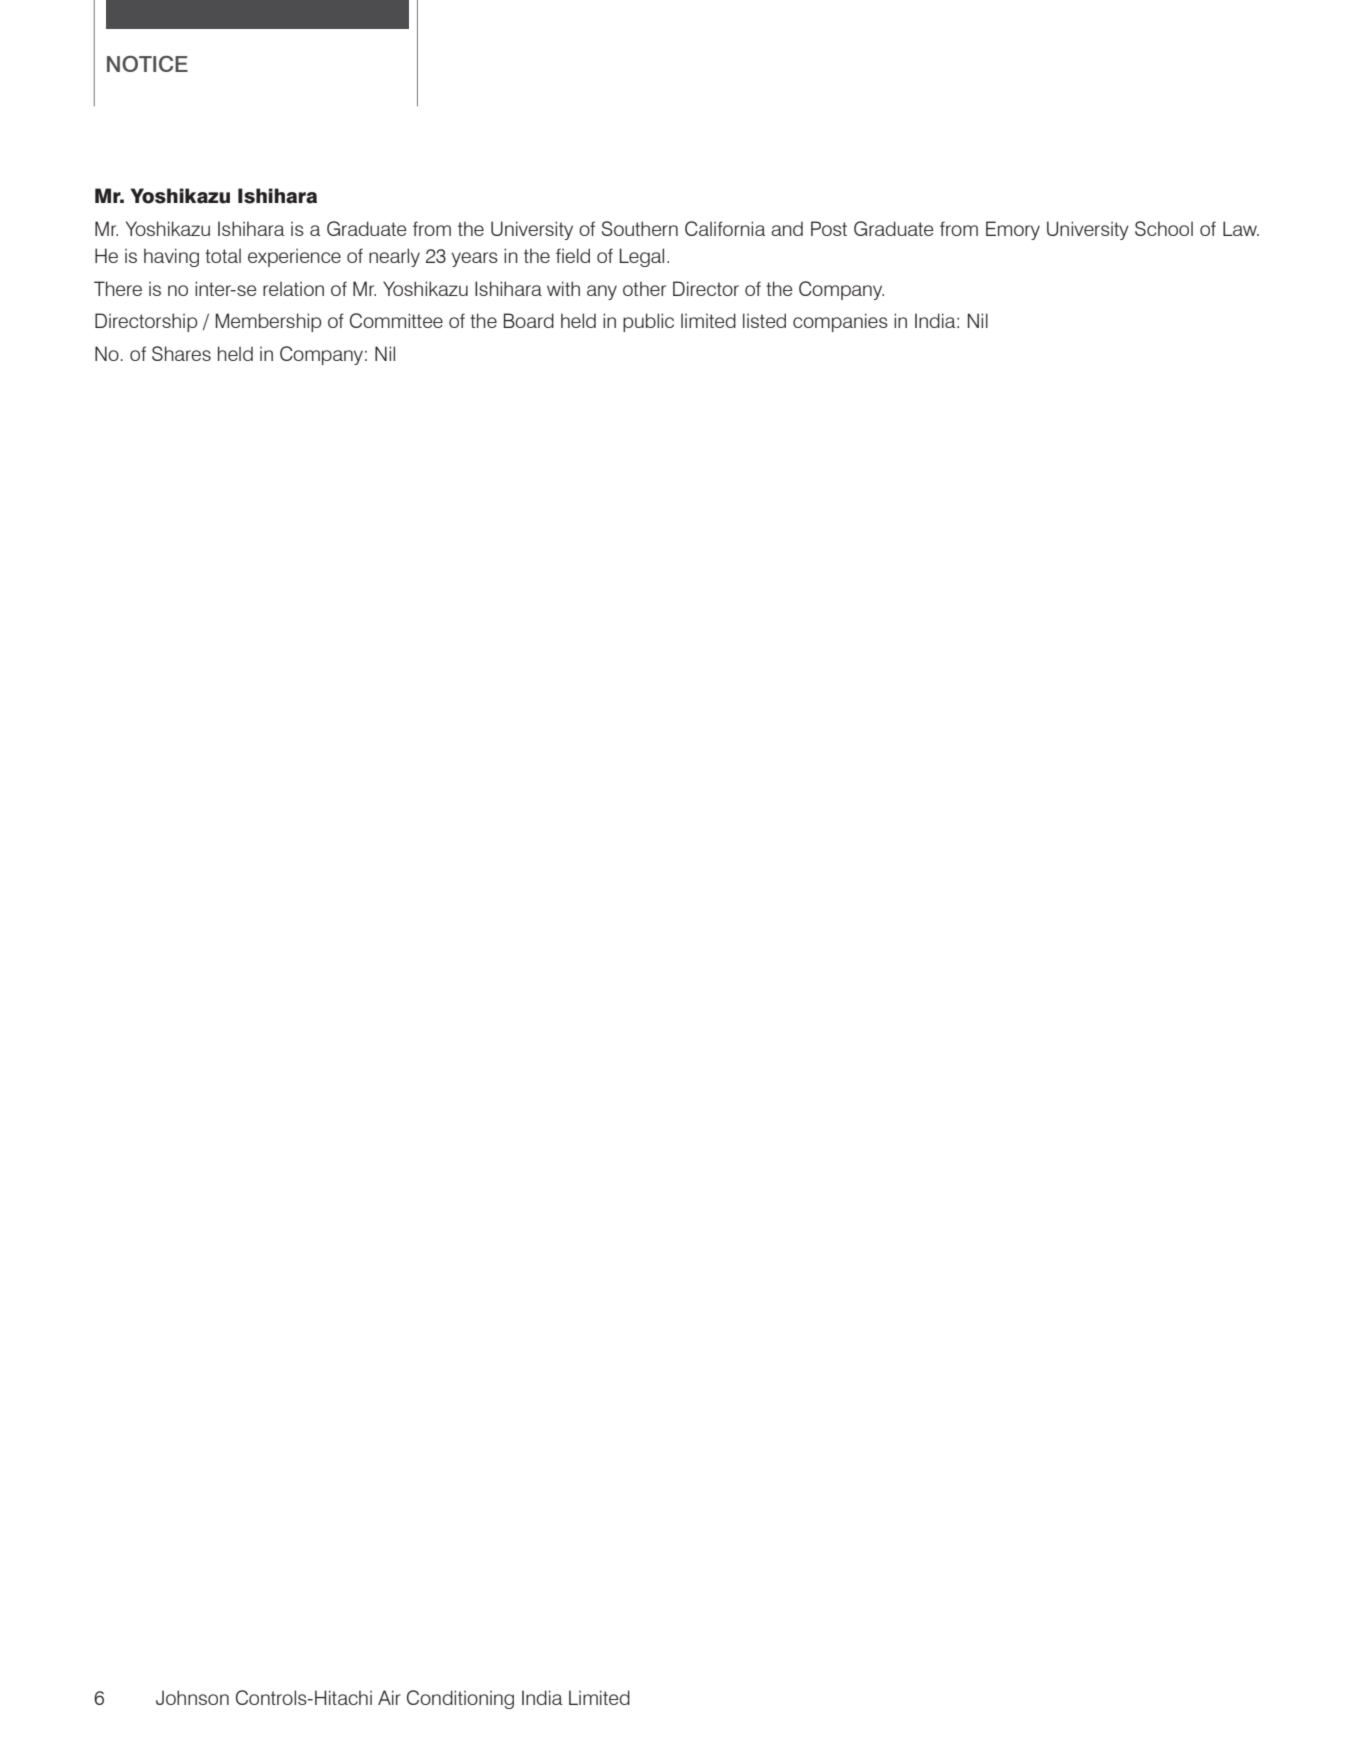  Describe the element at coordinates (192, 1697) in the screenshot. I see `Johnson` at that location.
